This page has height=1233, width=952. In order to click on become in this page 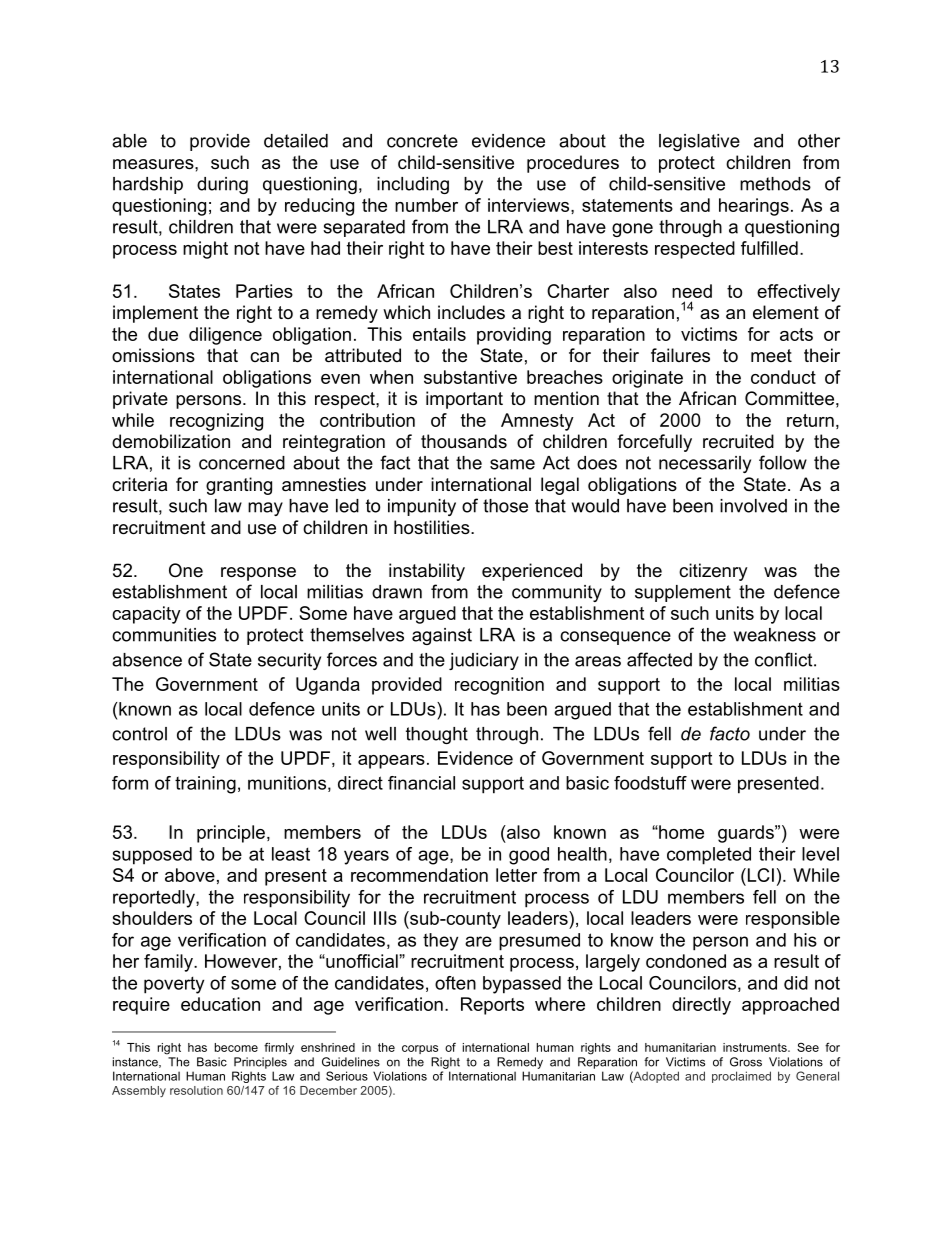, I will do `click(236, 1047)`.
